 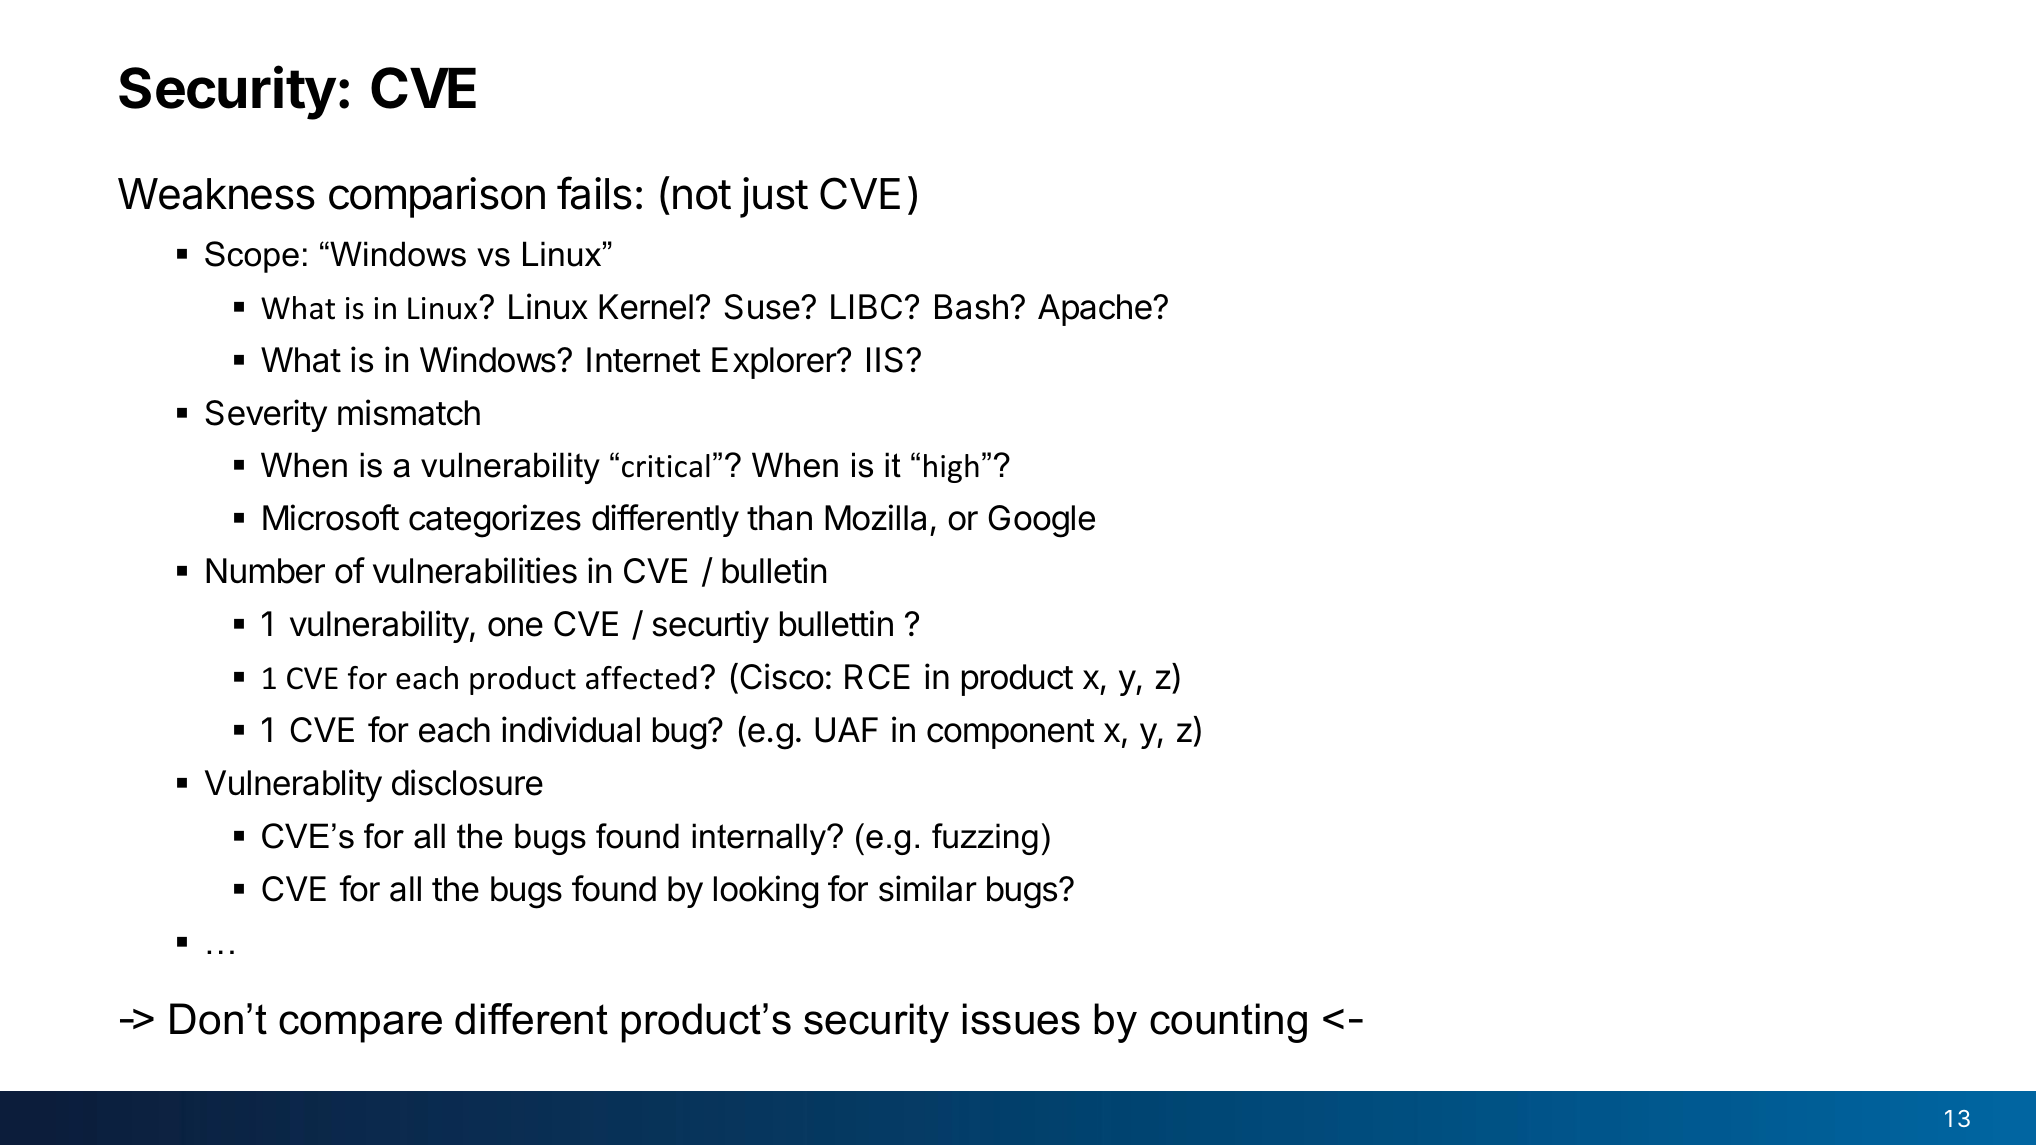 What do you see at coordinates (409, 412) in the screenshot?
I see `mismatch` at bounding box center [409, 412].
